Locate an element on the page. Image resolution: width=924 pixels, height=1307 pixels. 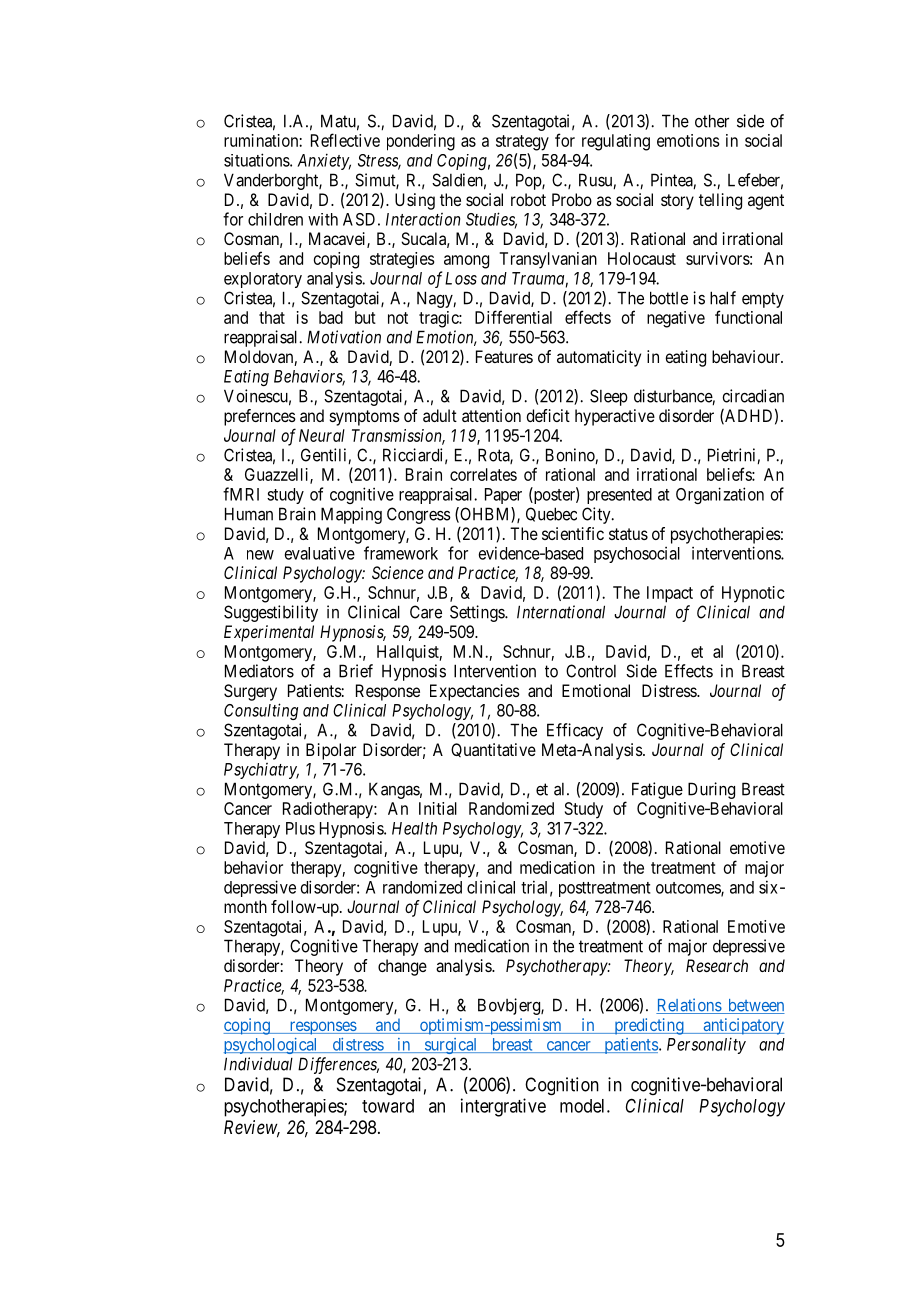
Differences is located at coordinates (338, 1065).
